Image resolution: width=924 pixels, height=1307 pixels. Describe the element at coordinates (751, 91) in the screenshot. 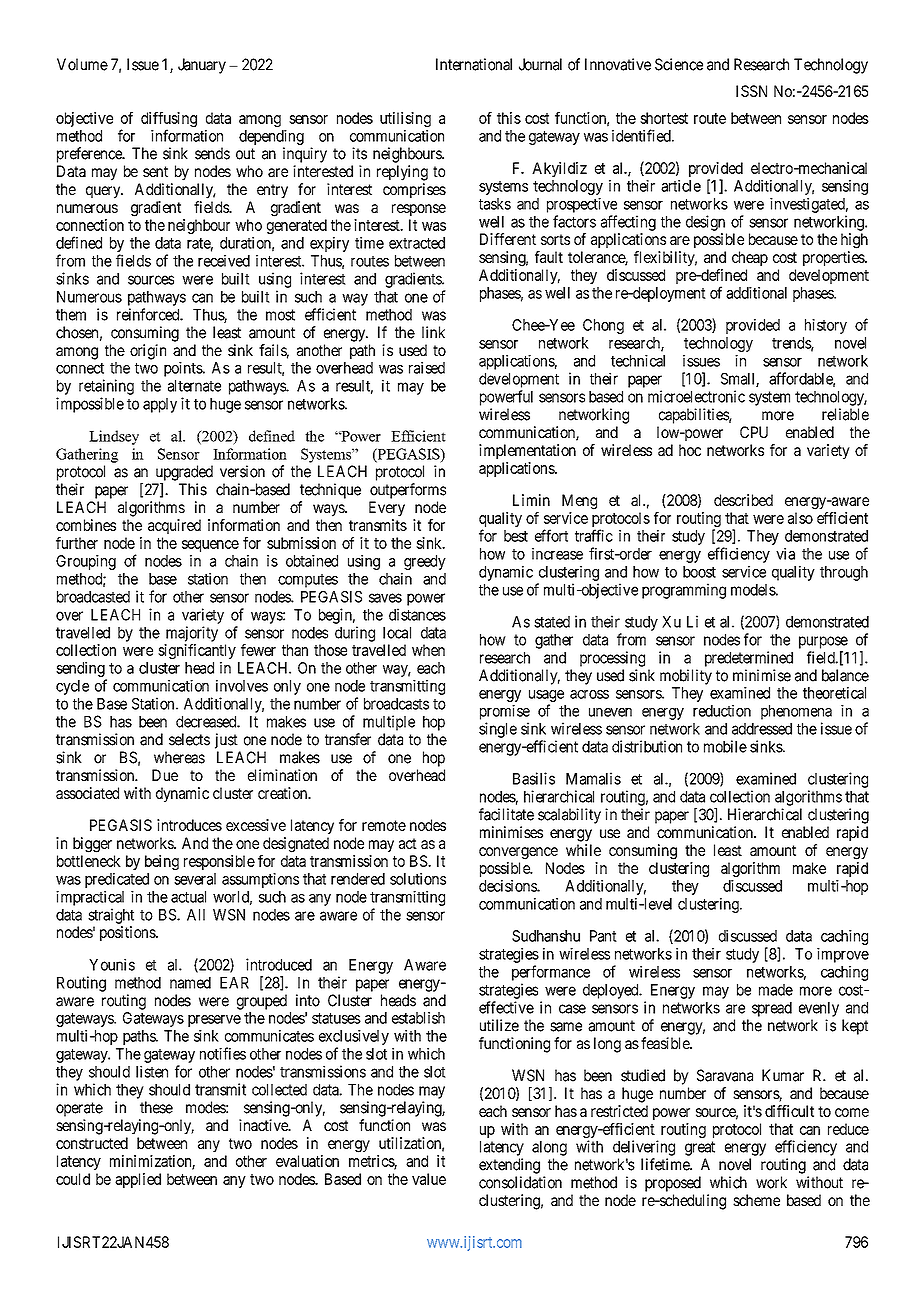

I see `ISSN` at that location.
